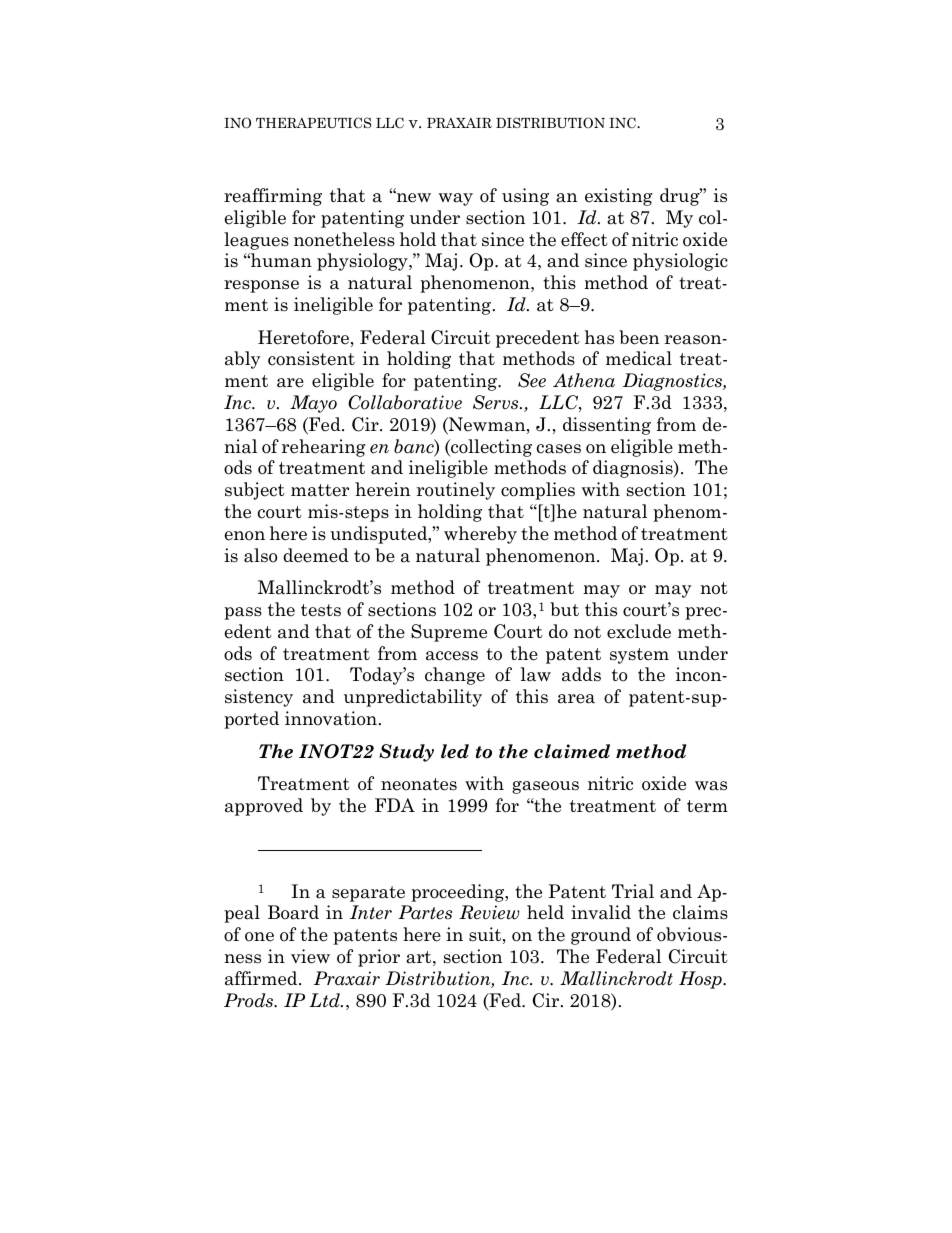 The height and width of the document is (1233, 952). What do you see at coordinates (264, 807) in the document?
I see `approved` at bounding box center [264, 807].
